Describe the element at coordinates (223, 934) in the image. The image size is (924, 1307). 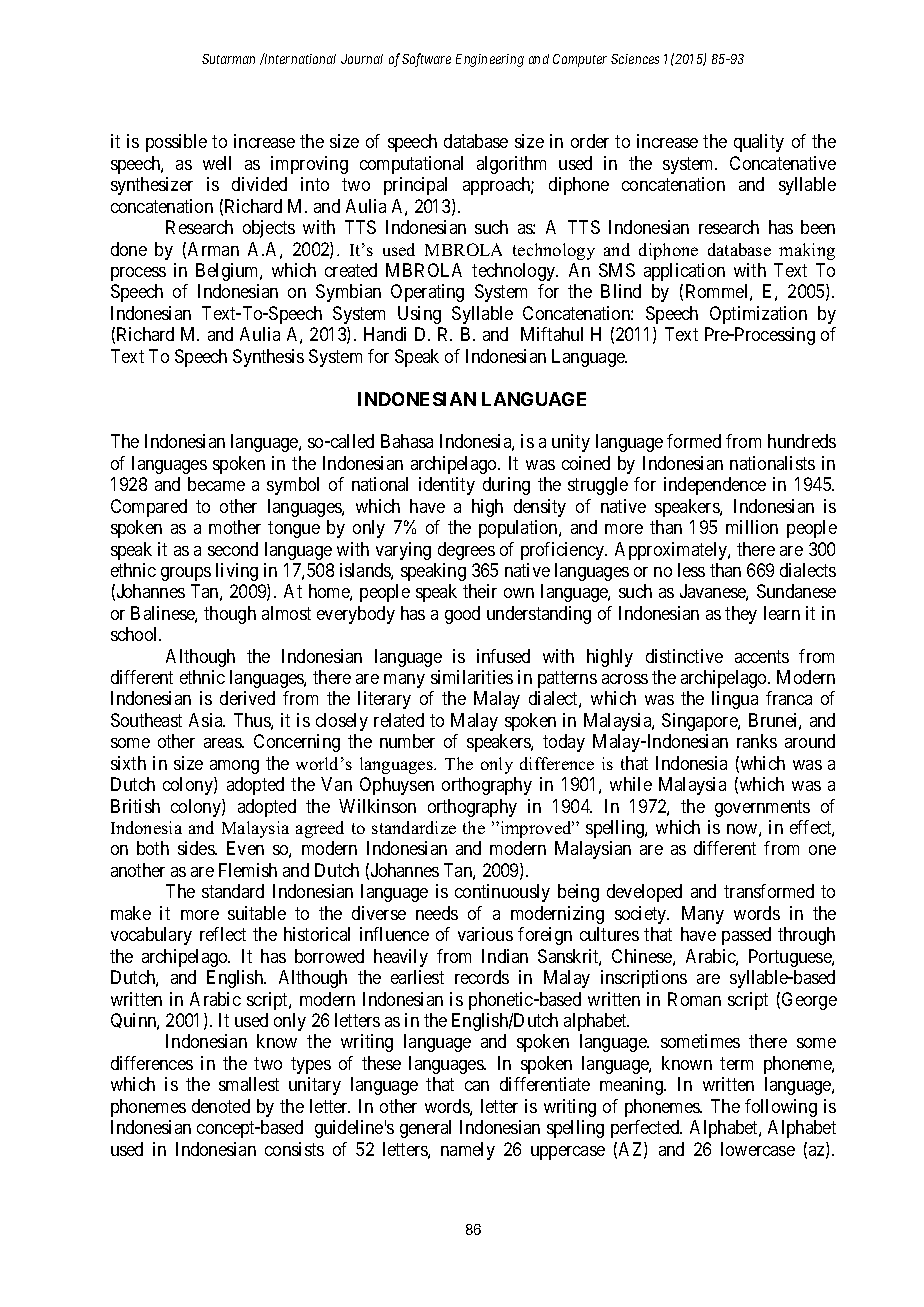
I see `reflect` at that location.
